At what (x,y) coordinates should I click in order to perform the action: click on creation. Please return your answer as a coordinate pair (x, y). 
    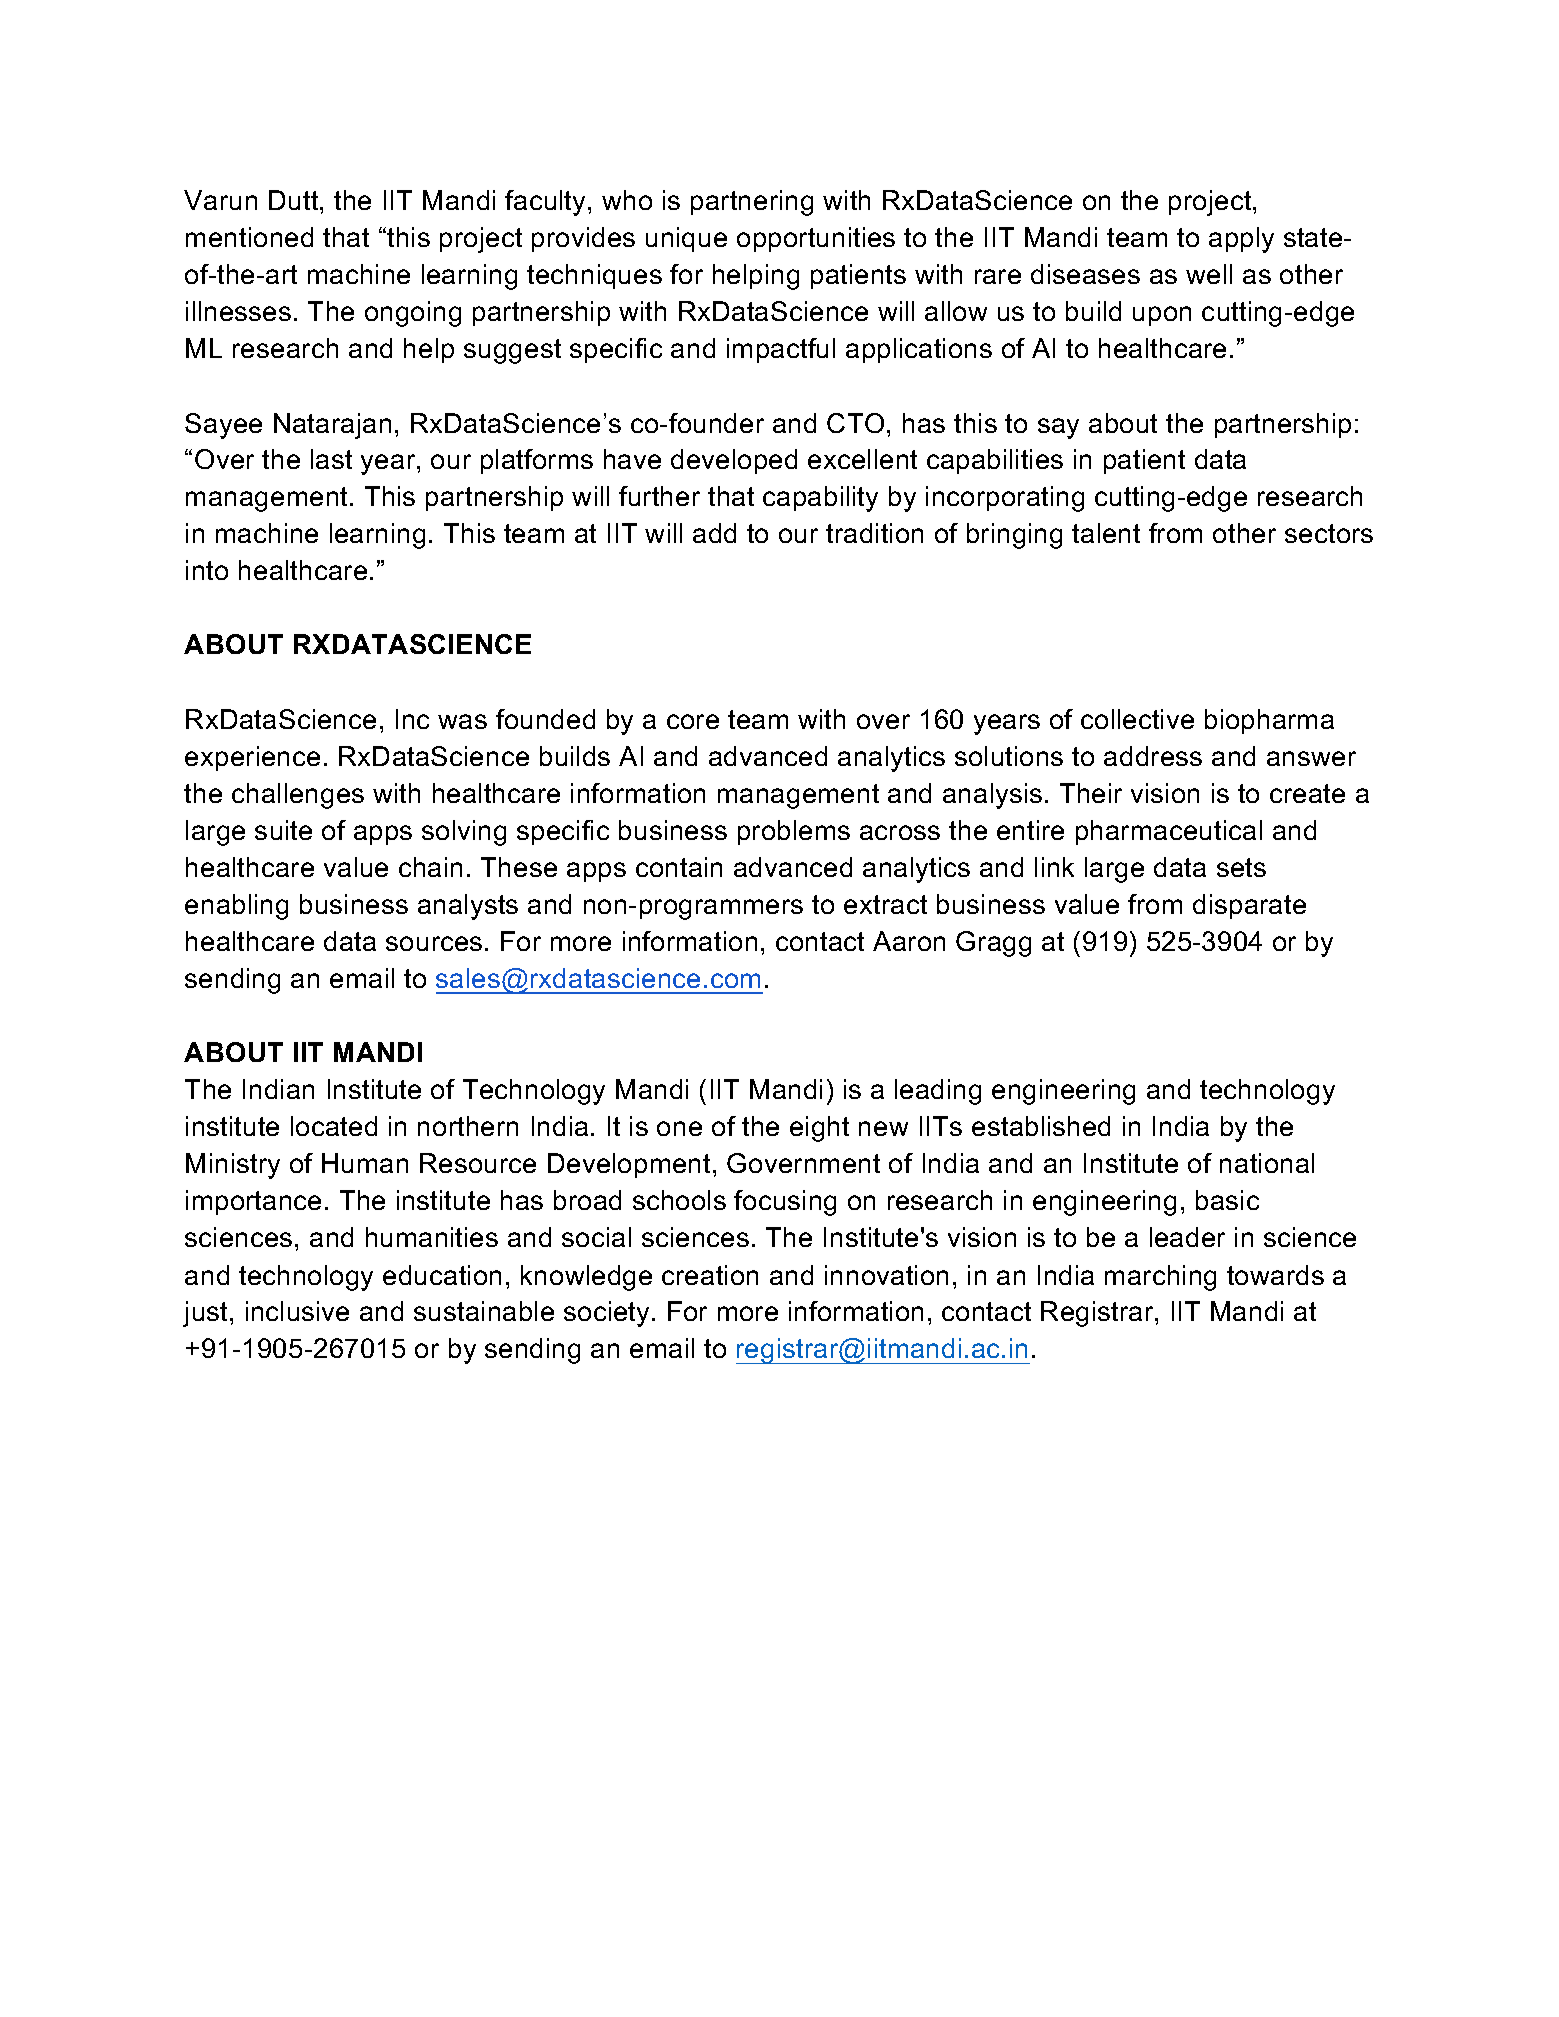
    Looking at the image, I should click on (710, 1275).
